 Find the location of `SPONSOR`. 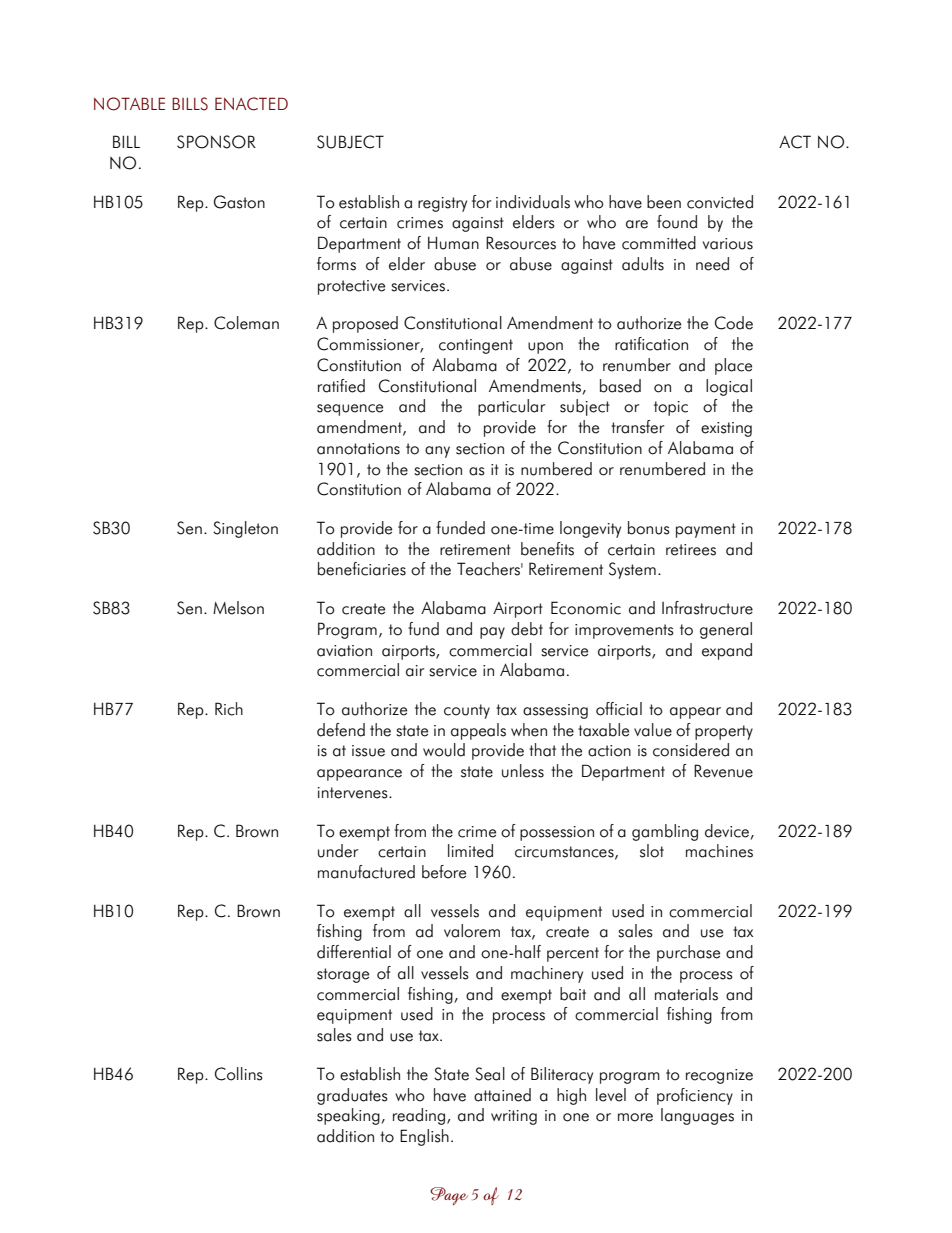

SPONSOR is located at coordinates (216, 142).
